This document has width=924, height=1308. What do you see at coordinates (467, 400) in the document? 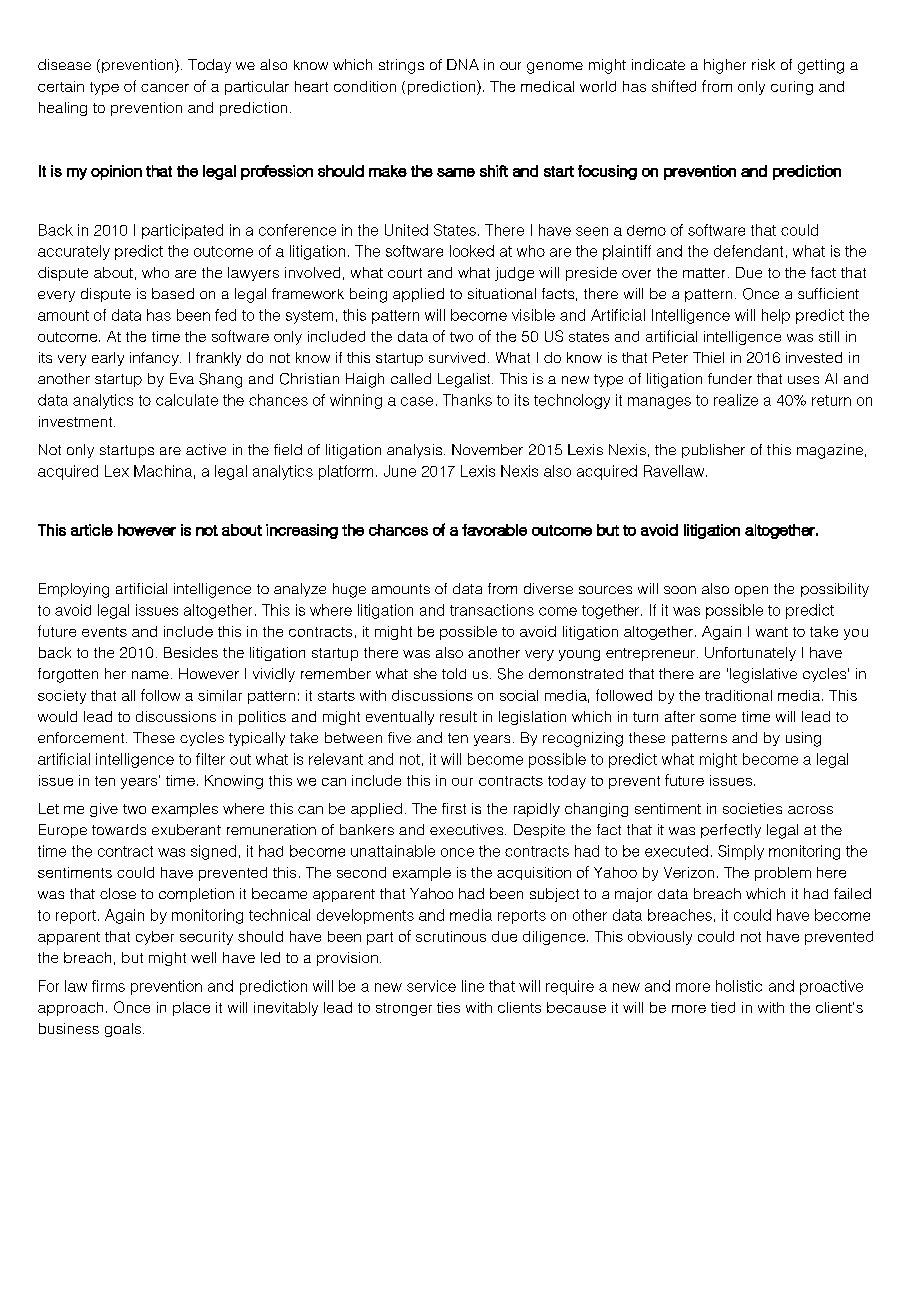
I see `Thanks` at bounding box center [467, 400].
